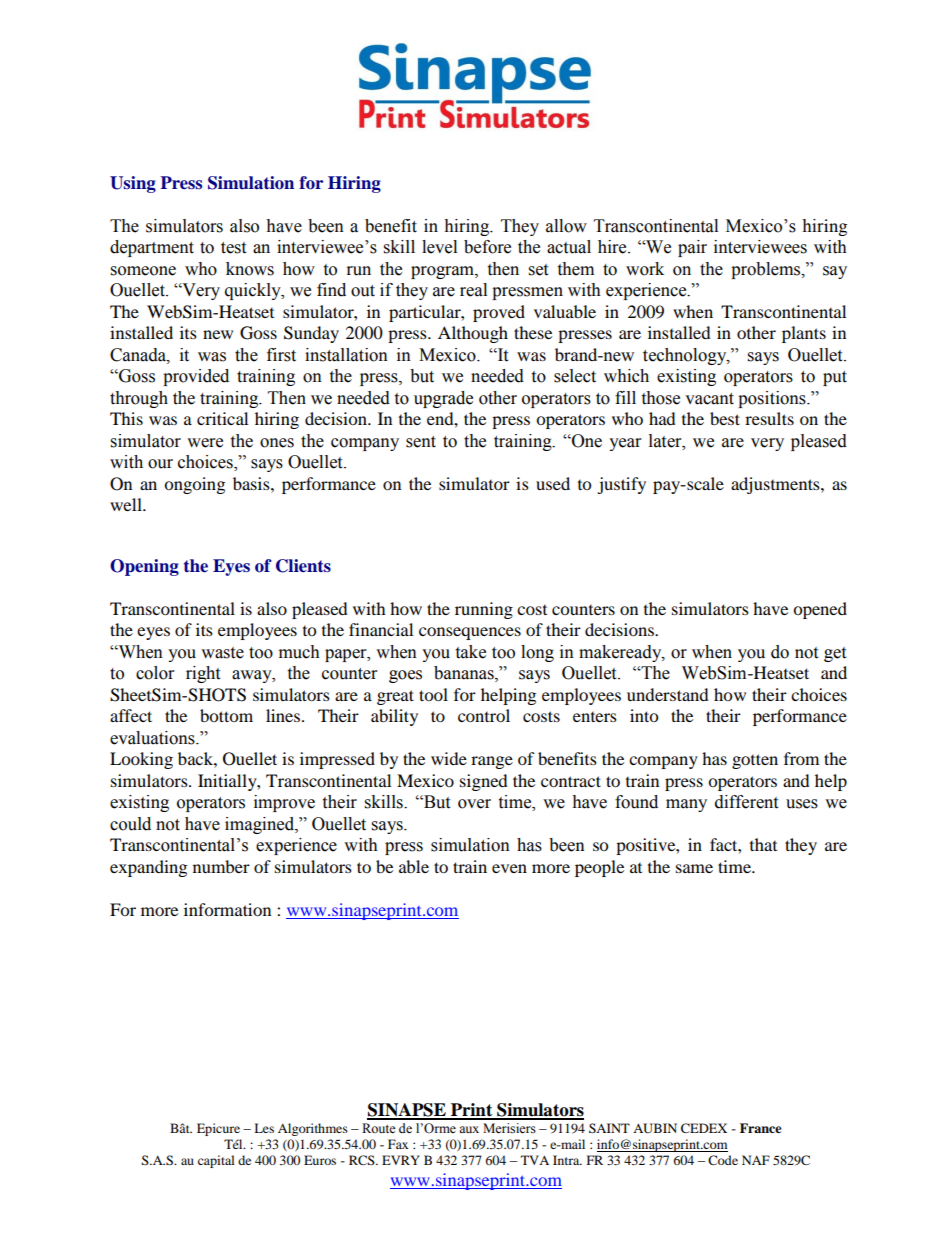  Describe the element at coordinates (216, 1161) in the page. I see `capital` at that location.
